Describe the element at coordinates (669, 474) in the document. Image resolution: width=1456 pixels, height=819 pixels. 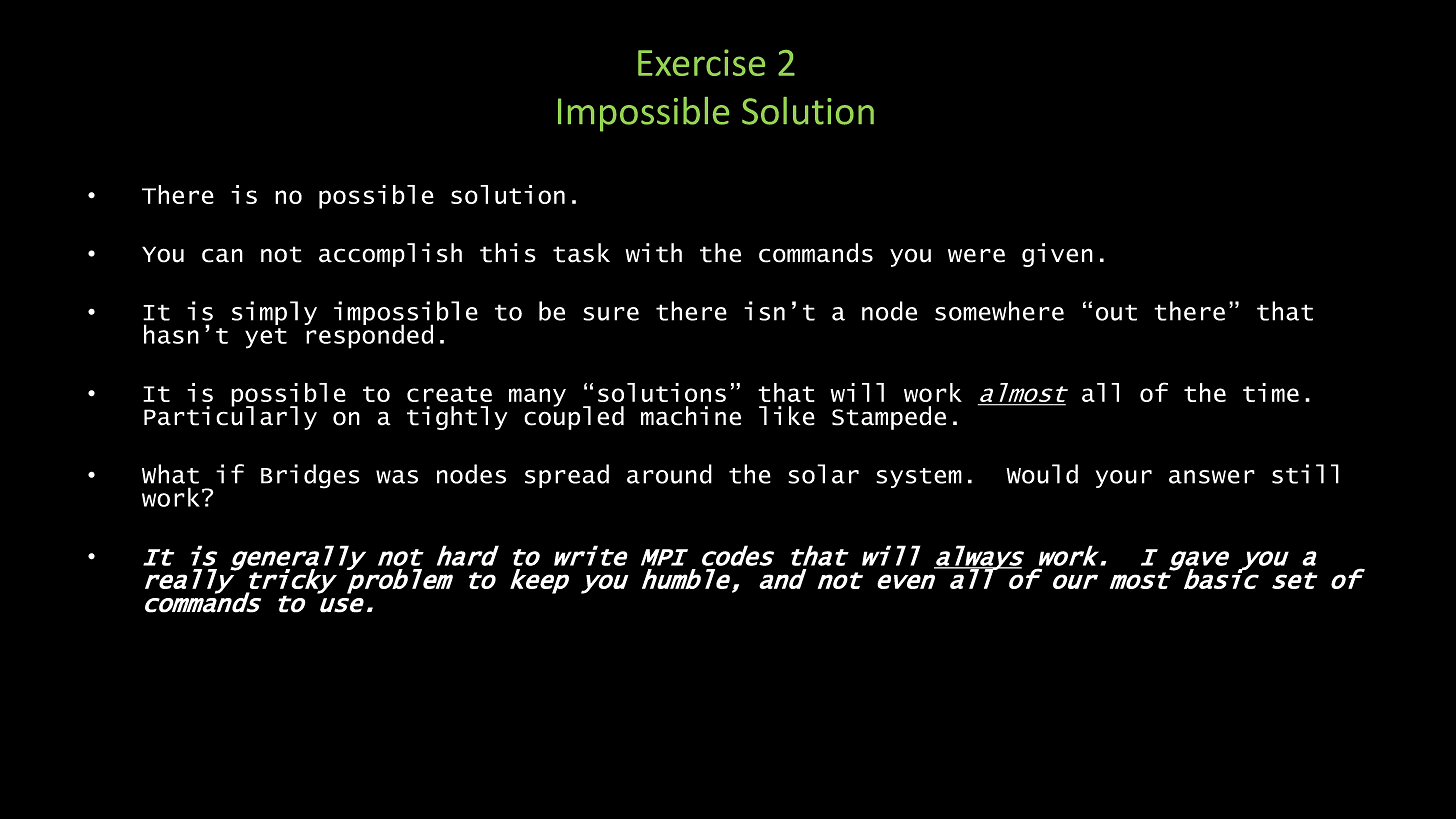
I see `around` at that location.
